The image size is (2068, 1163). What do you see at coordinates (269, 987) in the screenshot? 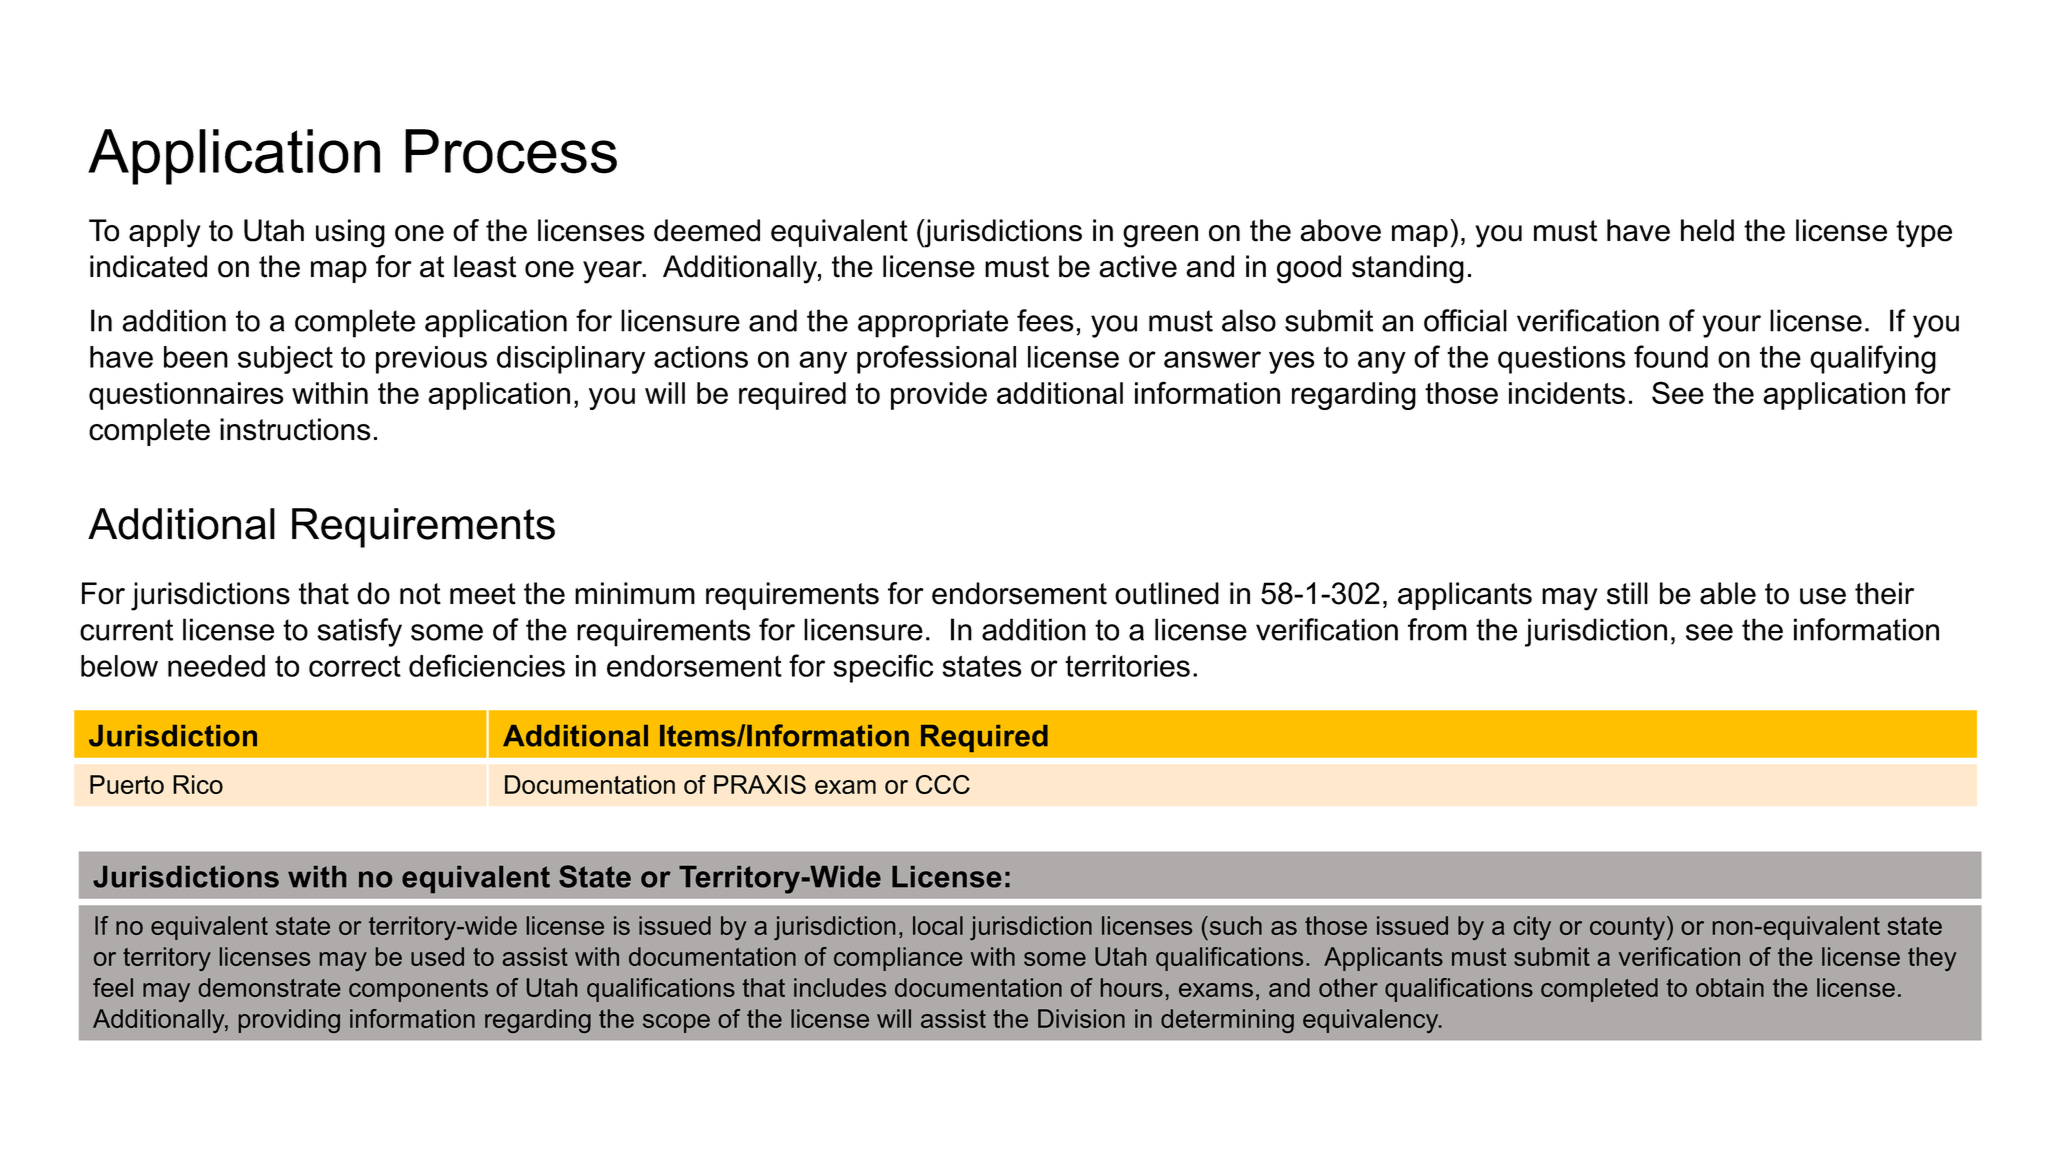
I see `demonstrate` at bounding box center [269, 987].
